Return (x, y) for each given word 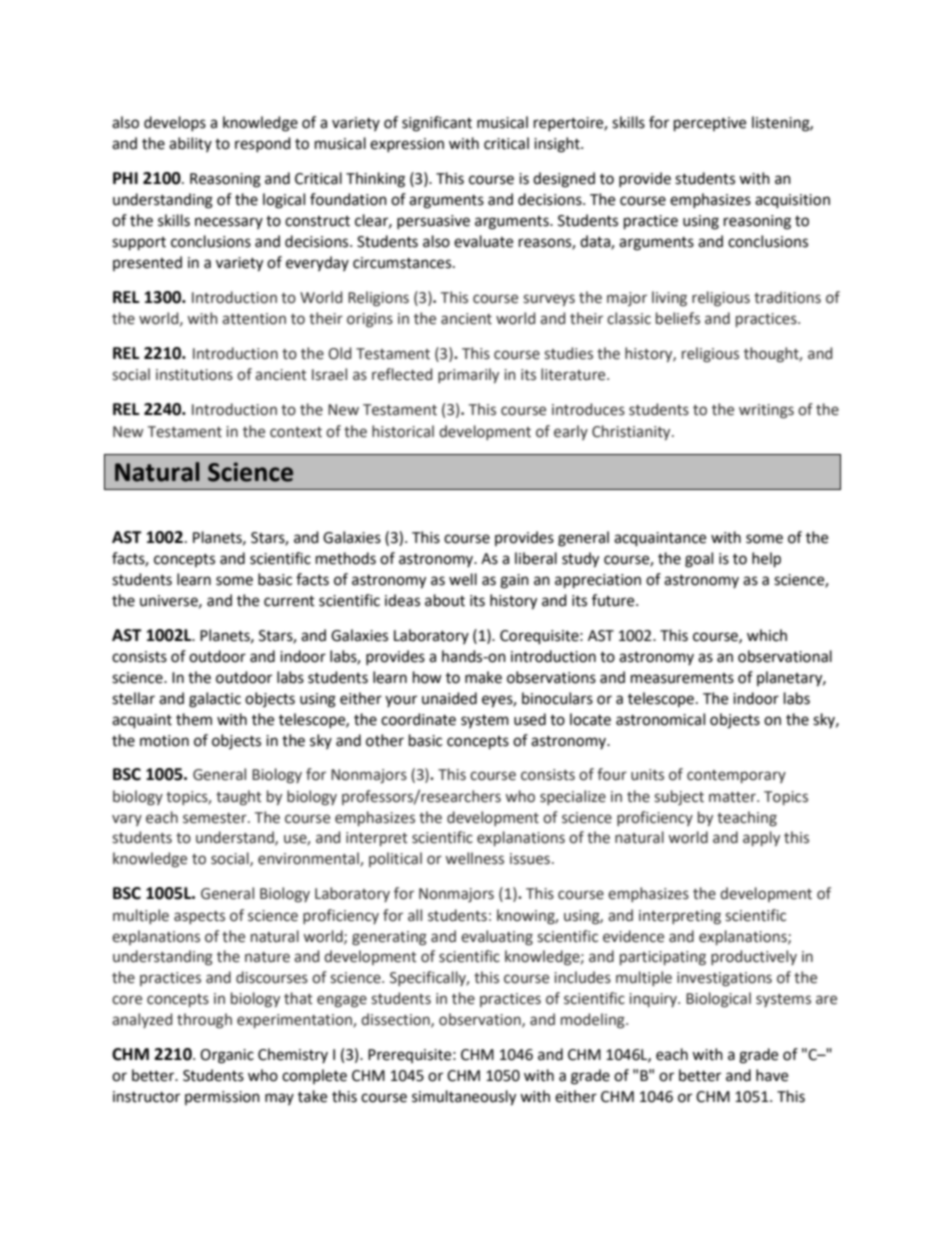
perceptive (710, 124)
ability (190, 144)
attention (254, 319)
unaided (449, 698)
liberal (536, 558)
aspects (199, 917)
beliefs (678, 318)
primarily (468, 375)
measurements (682, 678)
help (766, 560)
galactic (215, 700)
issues (530, 859)
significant (437, 124)
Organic (227, 1056)
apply (761, 838)
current (289, 601)
